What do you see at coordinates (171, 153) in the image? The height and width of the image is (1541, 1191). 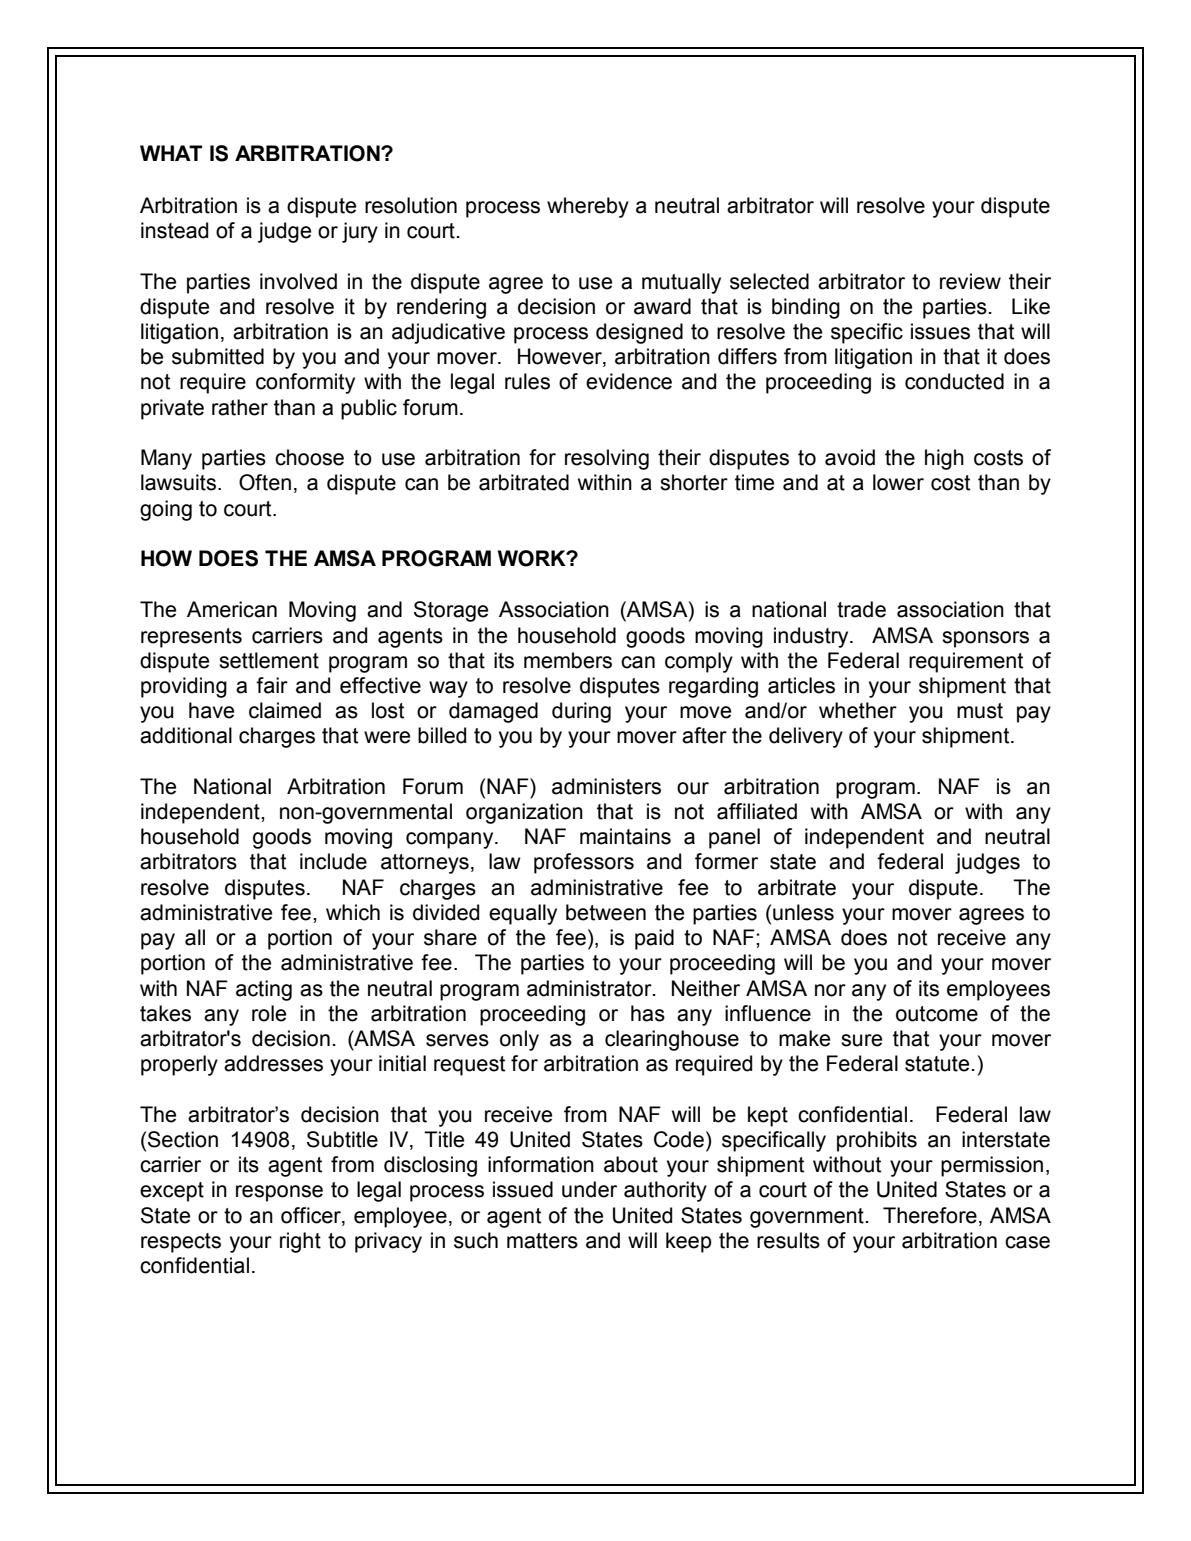 I see `WHAT` at bounding box center [171, 153].
